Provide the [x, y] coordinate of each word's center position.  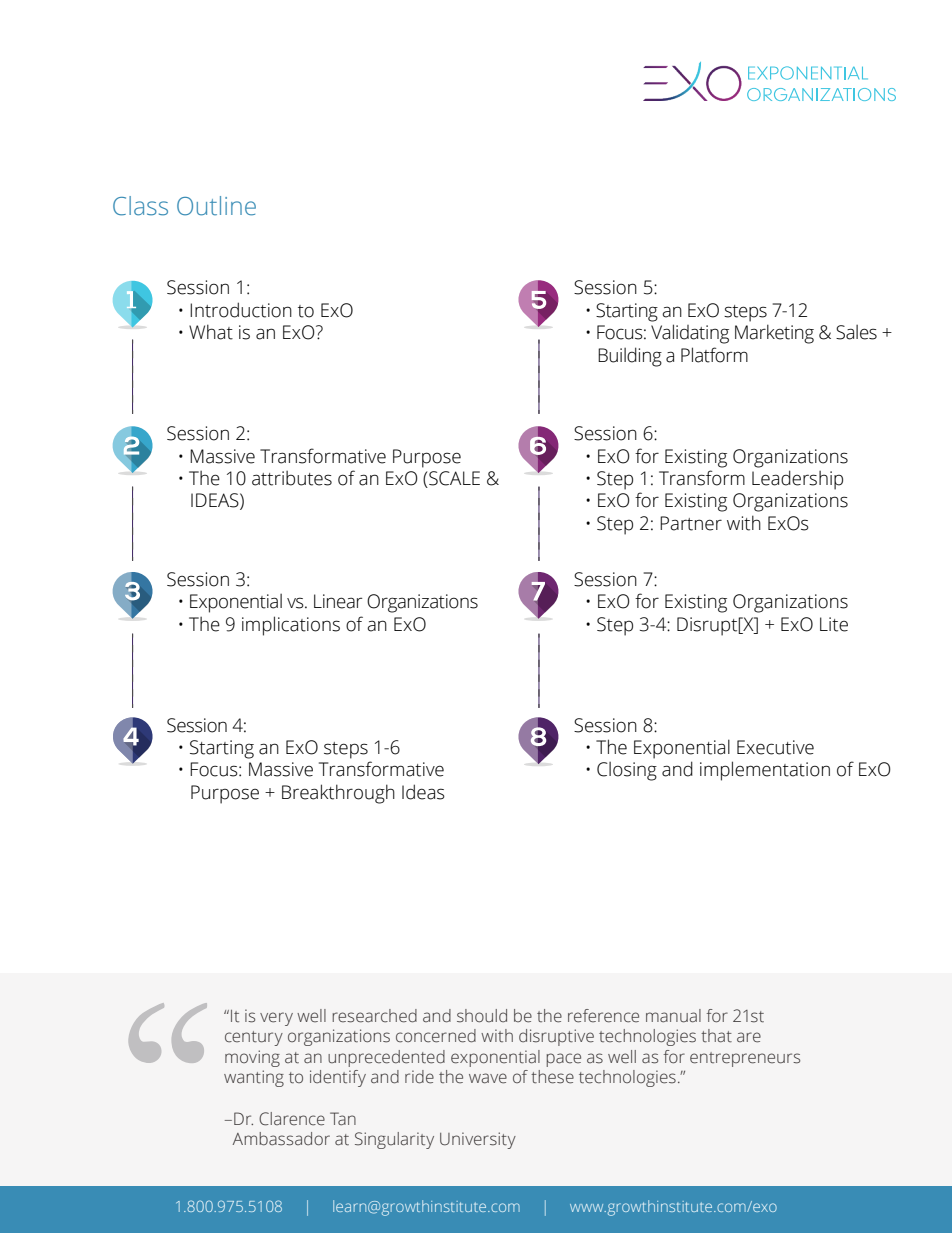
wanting [254, 1078]
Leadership [797, 480]
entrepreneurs [745, 1059]
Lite [834, 624]
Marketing [774, 334]
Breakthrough [338, 794]
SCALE [453, 479]
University [478, 1140]
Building [630, 357]
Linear [338, 601]
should [482, 1016]
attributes [292, 478]
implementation [765, 771]
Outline [216, 206]
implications [291, 626]
